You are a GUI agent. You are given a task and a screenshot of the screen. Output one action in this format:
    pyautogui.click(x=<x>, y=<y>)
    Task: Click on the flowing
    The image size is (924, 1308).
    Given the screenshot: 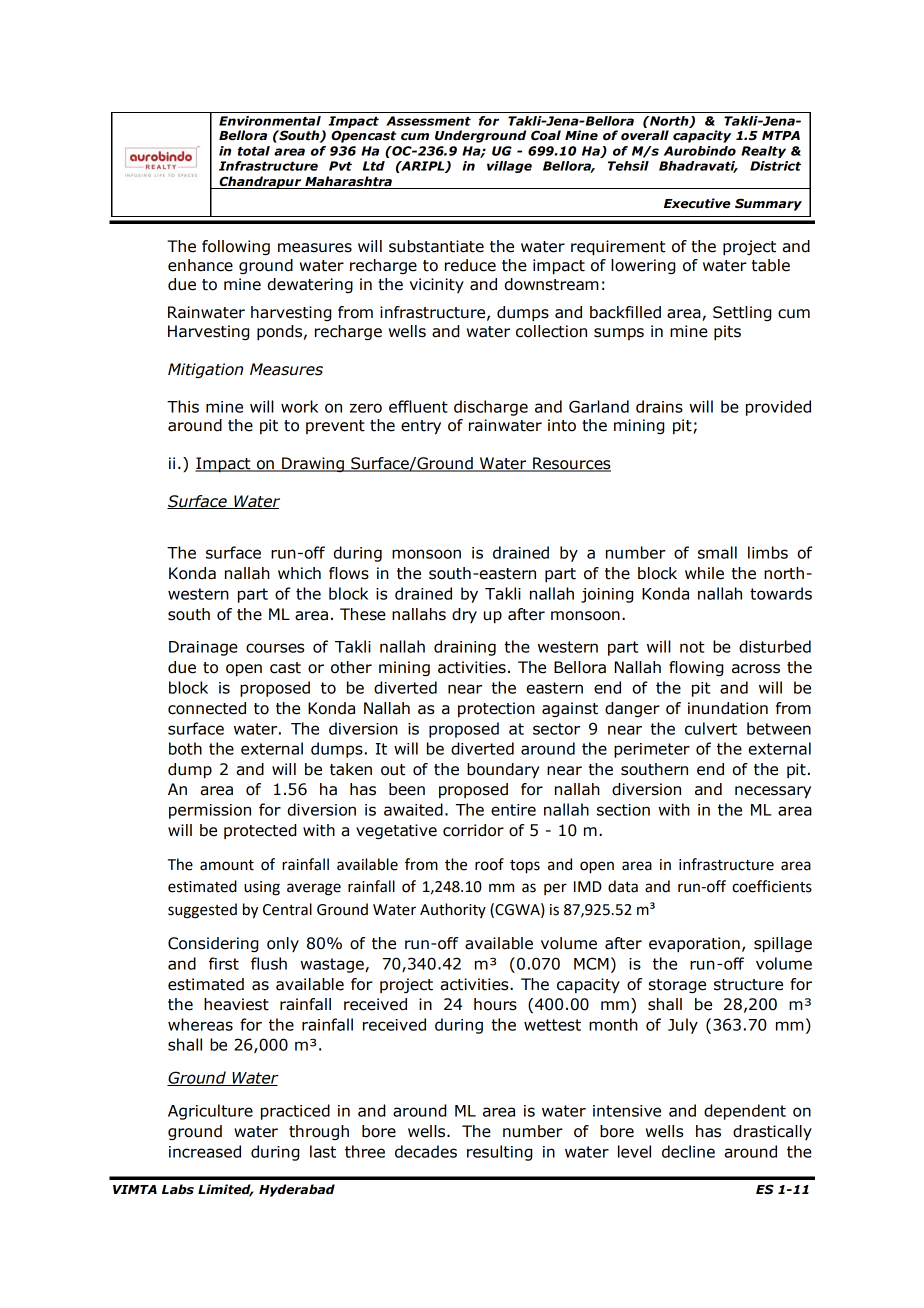 What is the action you would take?
    pyautogui.click(x=696, y=668)
